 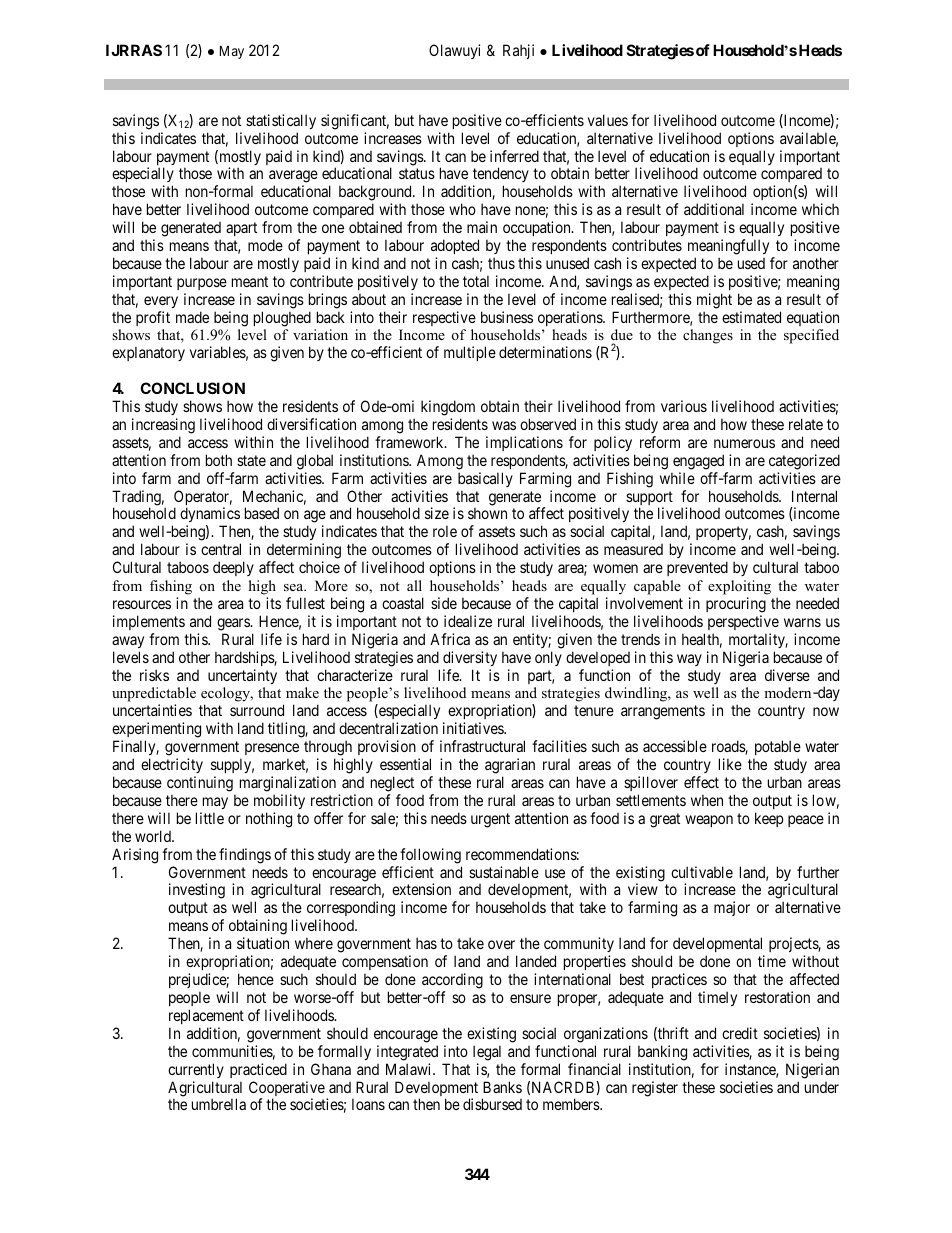 I want to click on which, so click(x=820, y=209).
